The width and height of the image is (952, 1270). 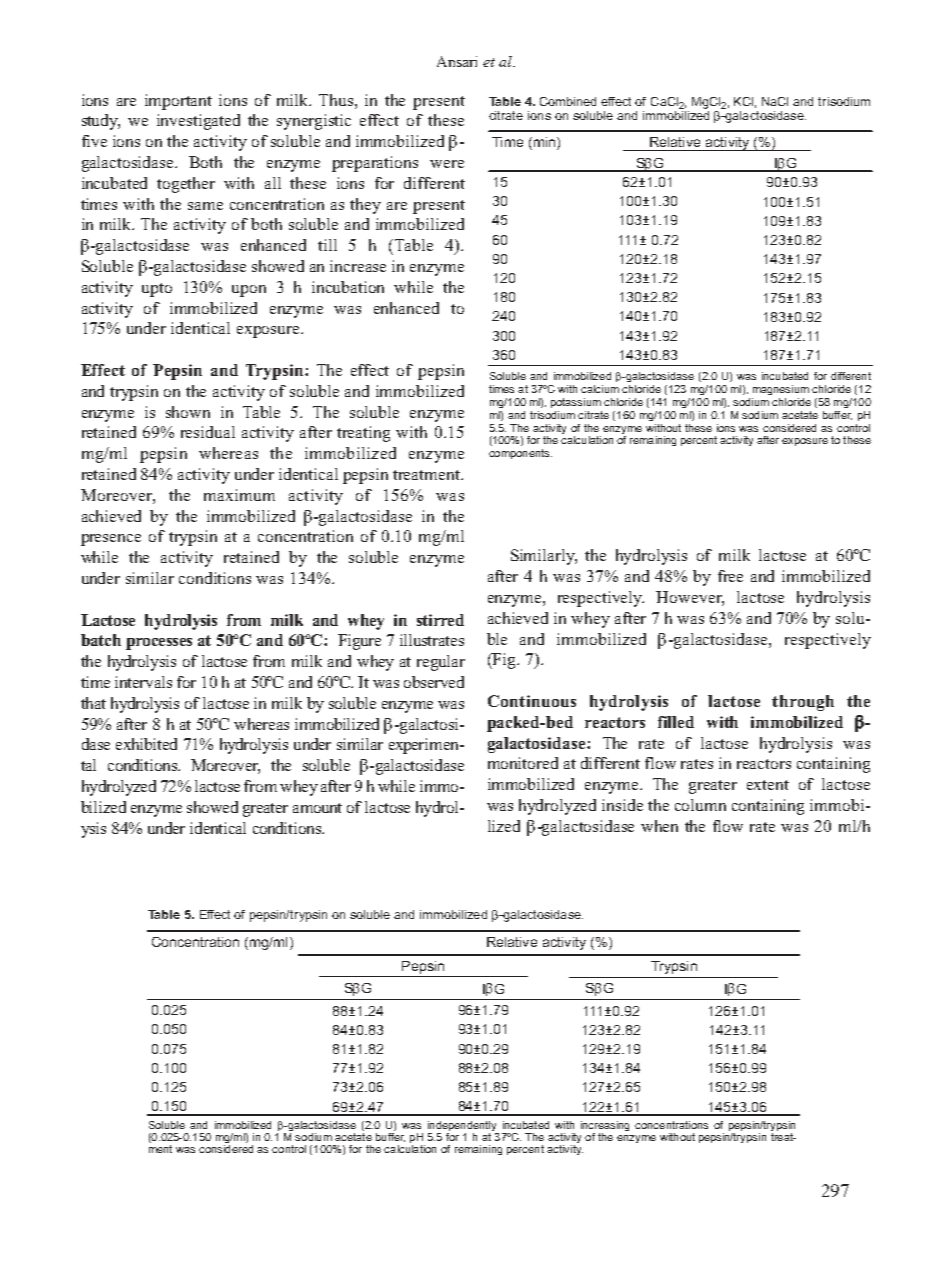 What do you see at coordinates (157, 290) in the image?
I see `upto` at bounding box center [157, 290].
